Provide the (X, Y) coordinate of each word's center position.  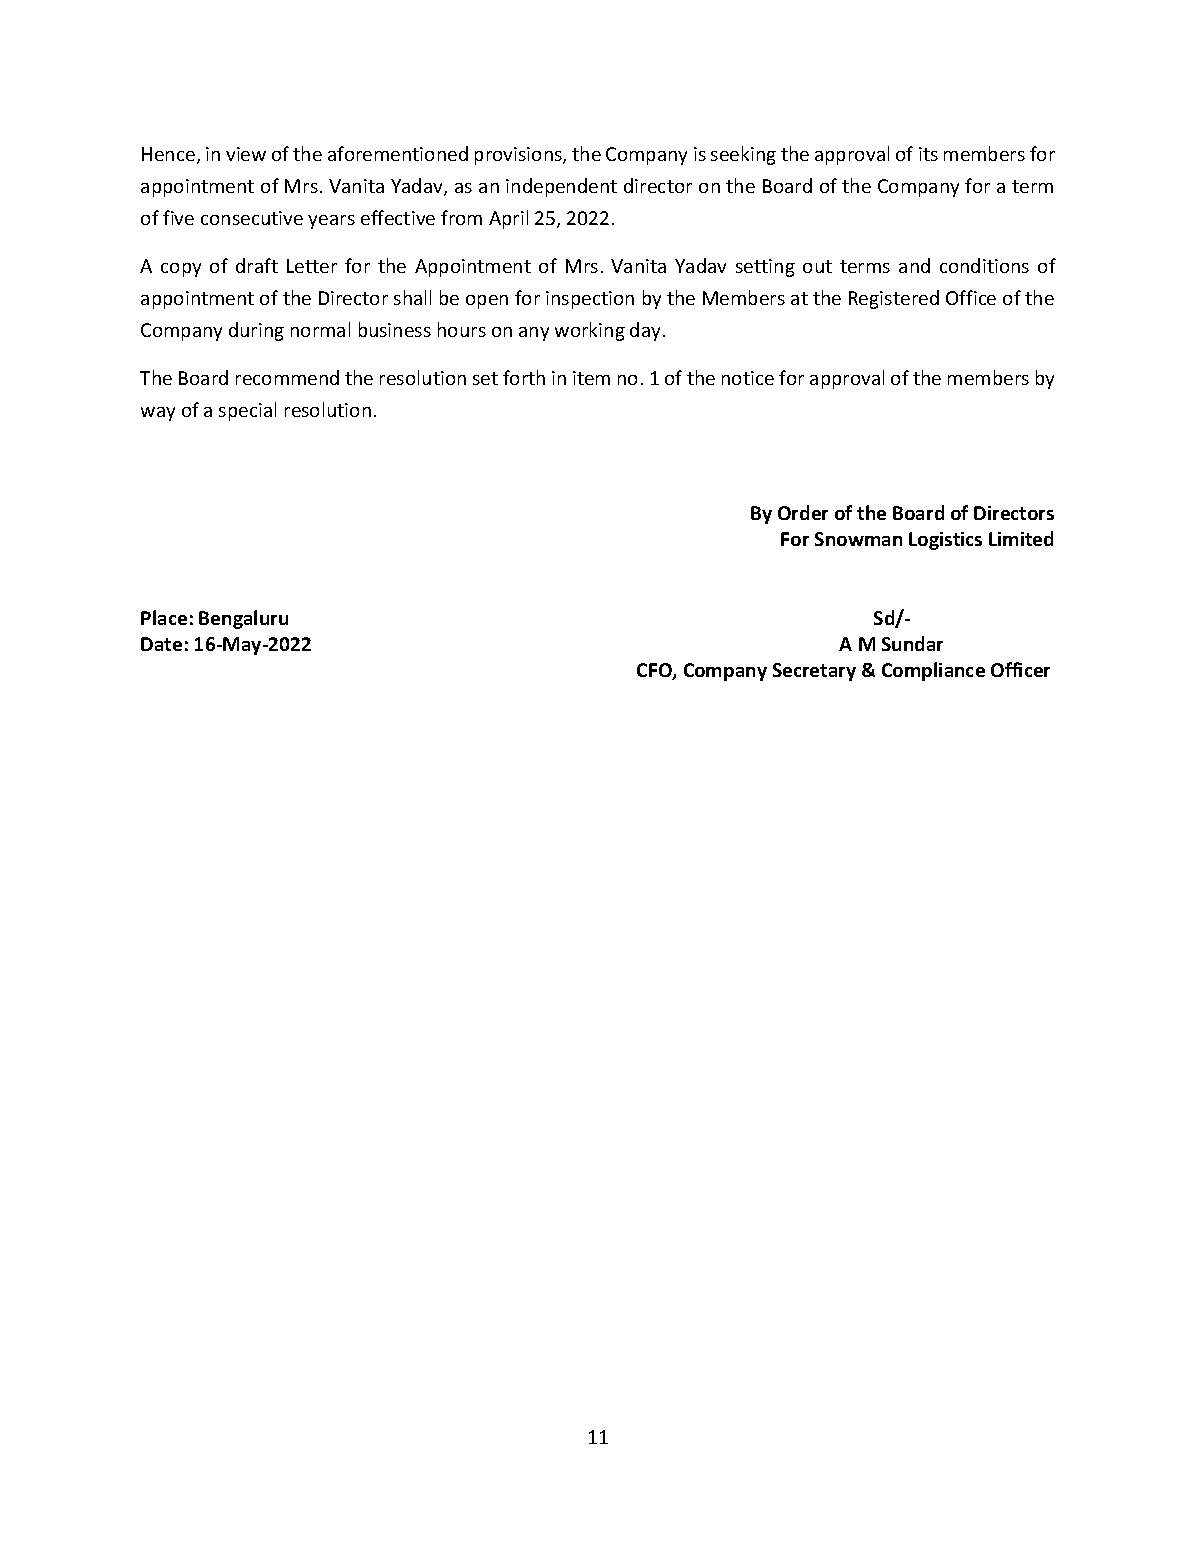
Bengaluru (243, 619)
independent (561, 187)
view (246, 154)
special (247, 411)
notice (748, 378)
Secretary (814, 672)
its (928, 154)
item (591, 378)
